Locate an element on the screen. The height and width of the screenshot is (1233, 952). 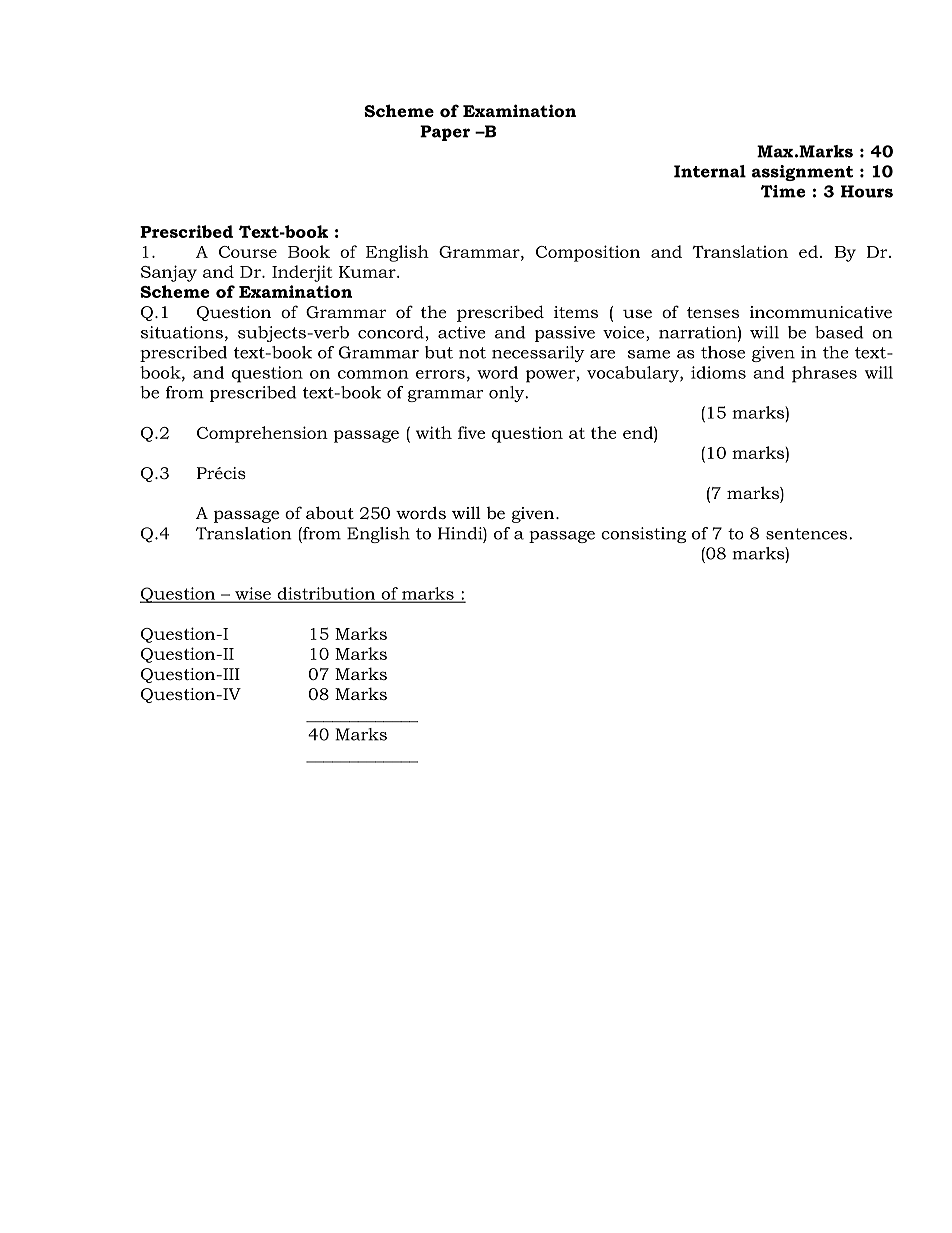
five is located at coordinates (471, 432).
